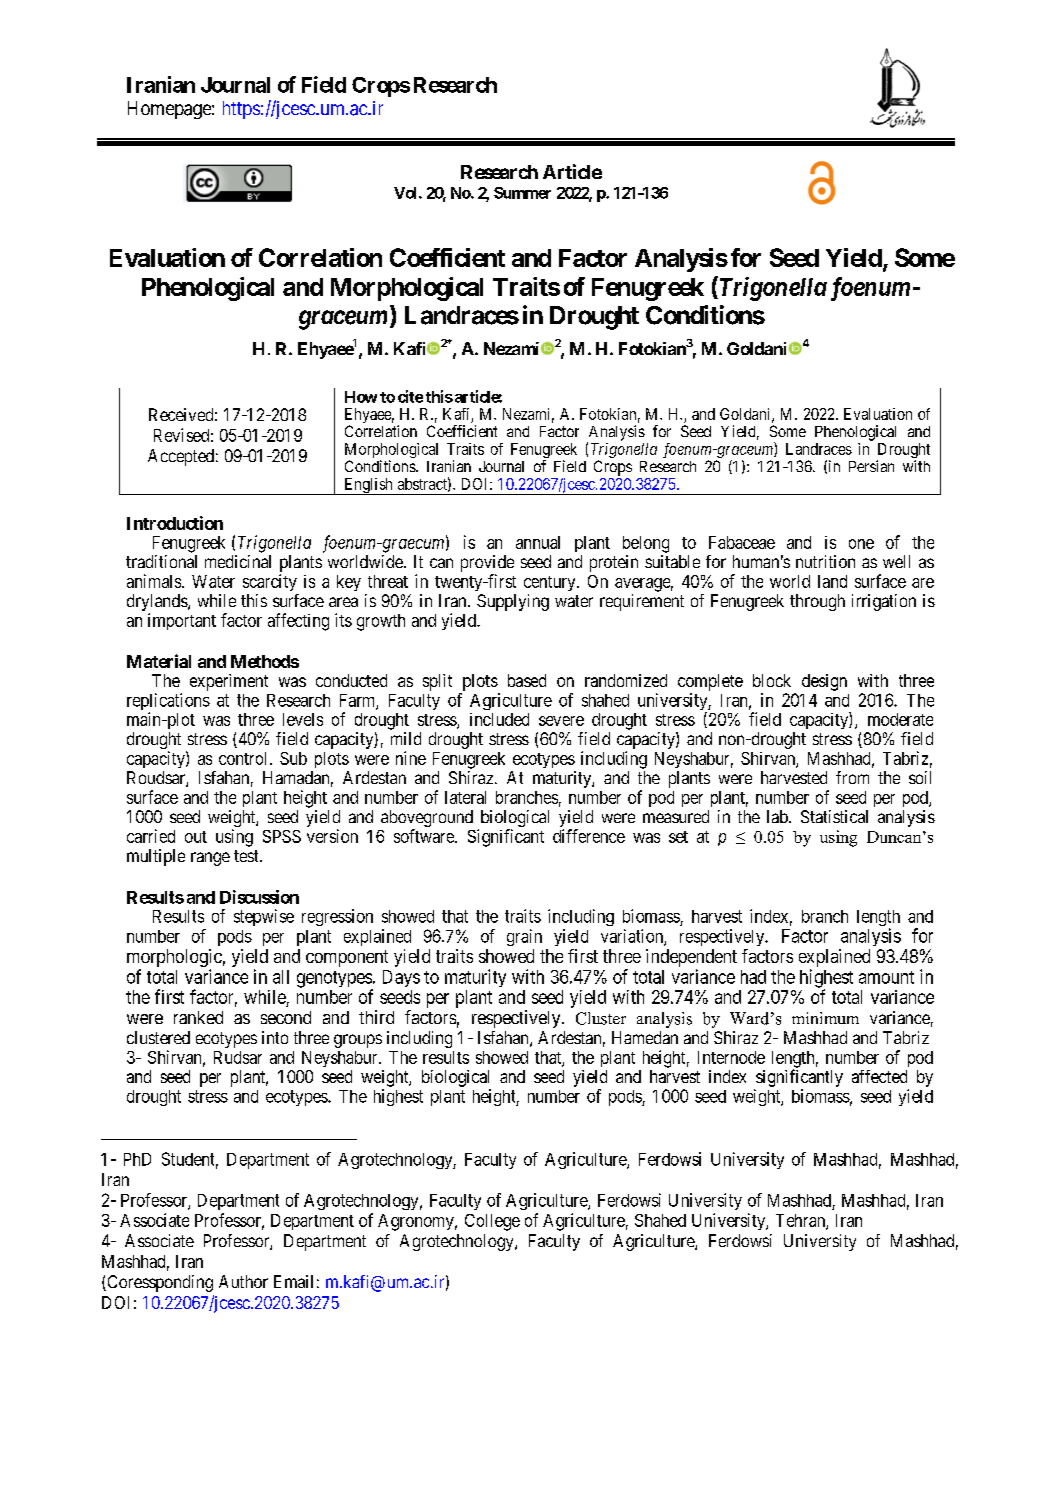 The image size is (1060, 1500). I want to click on medicinal, so click(238, 561).
